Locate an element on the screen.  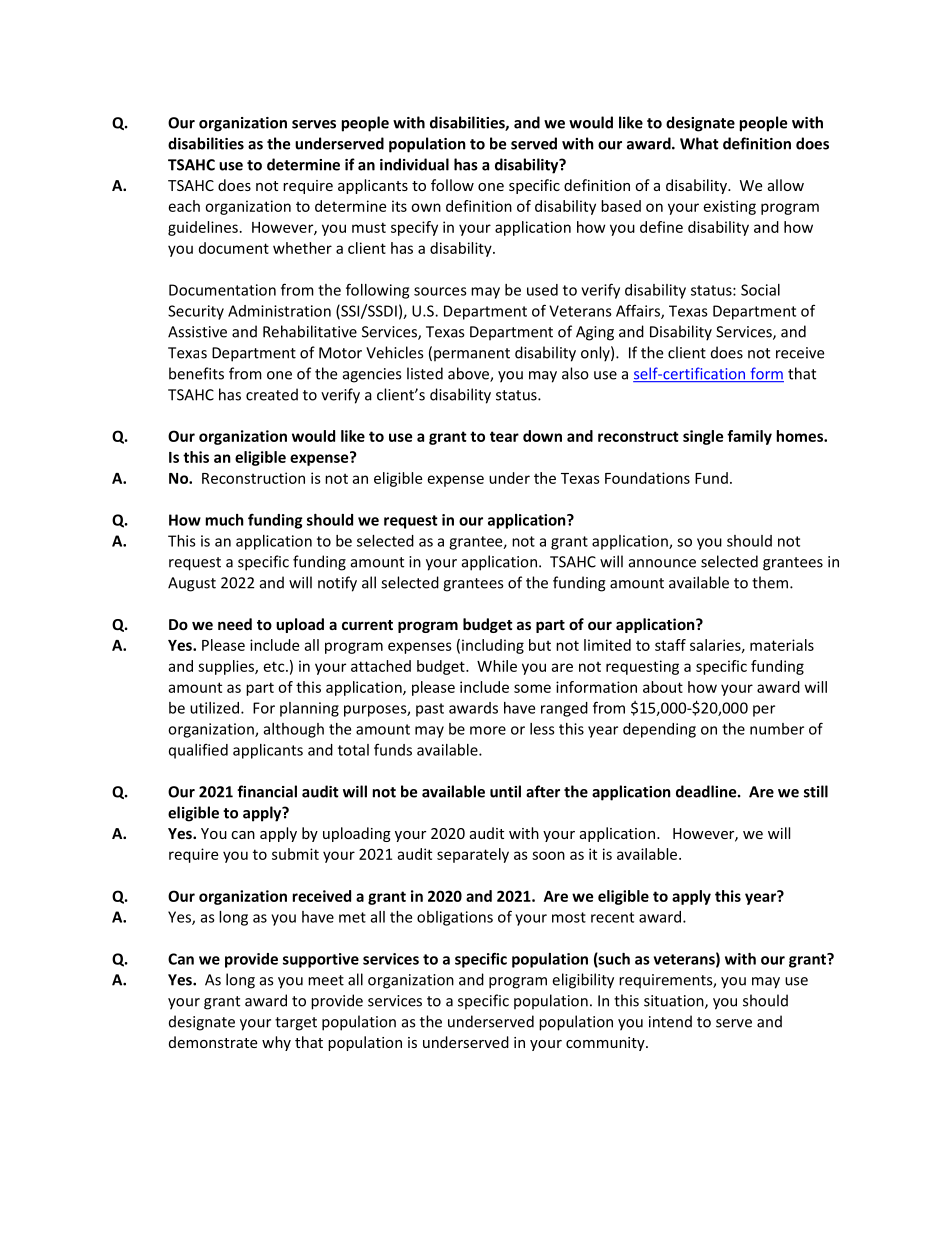
materials is located at coordinates (782, 645).
